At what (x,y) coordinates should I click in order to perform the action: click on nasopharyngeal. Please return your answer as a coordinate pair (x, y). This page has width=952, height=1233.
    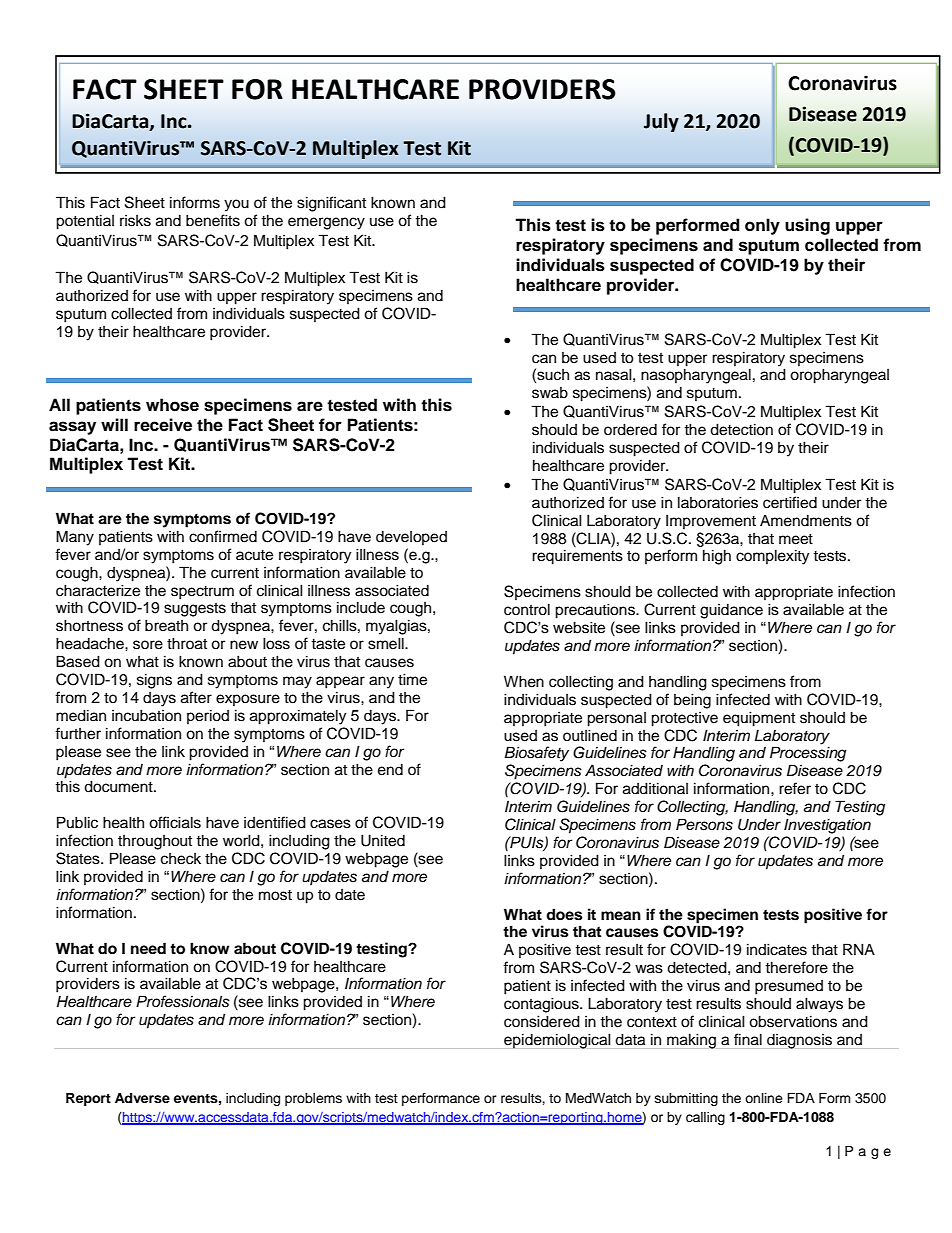
    Looking at the image, I should click on (696, 376).
